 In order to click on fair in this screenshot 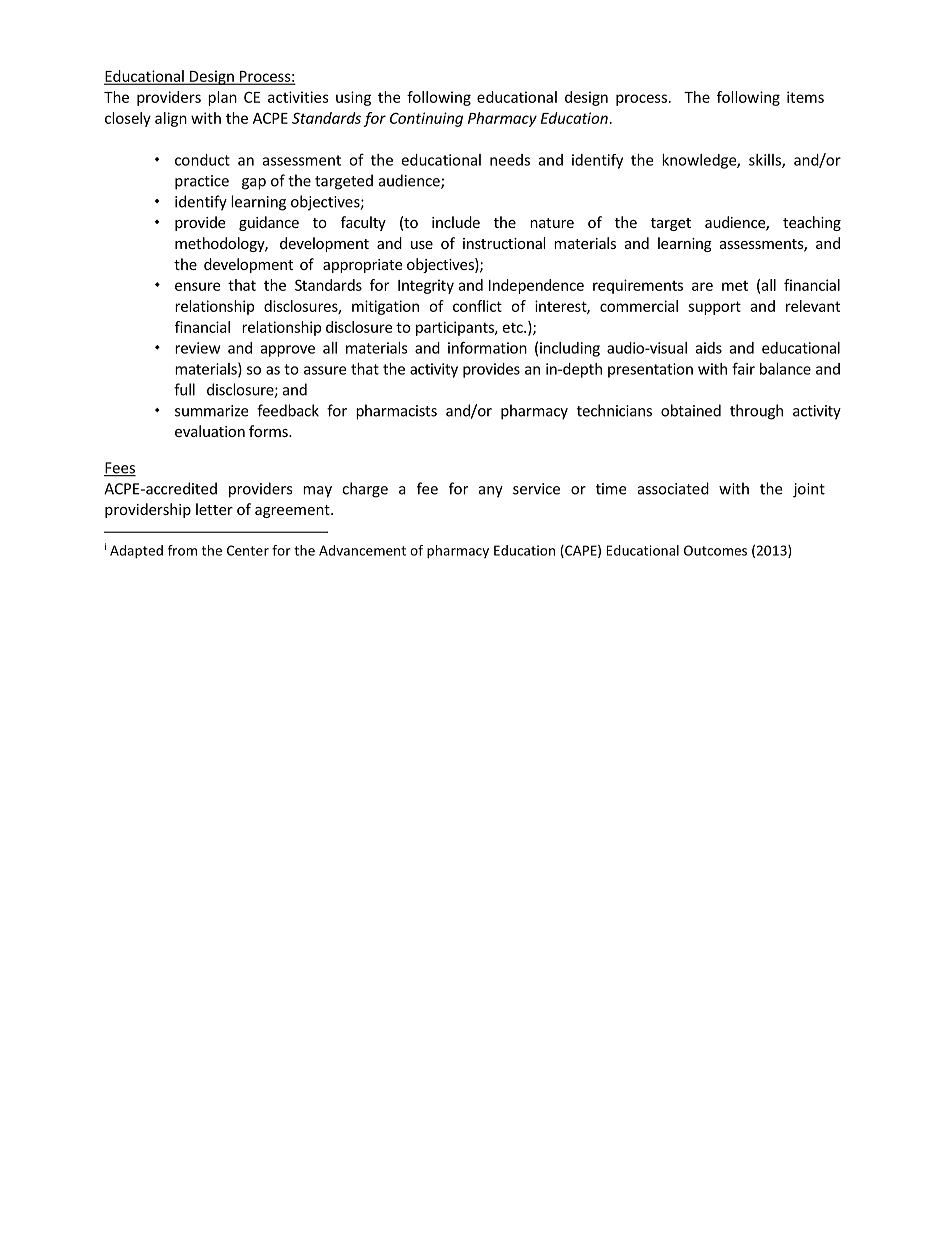, I will do `click(743, 368)`.
